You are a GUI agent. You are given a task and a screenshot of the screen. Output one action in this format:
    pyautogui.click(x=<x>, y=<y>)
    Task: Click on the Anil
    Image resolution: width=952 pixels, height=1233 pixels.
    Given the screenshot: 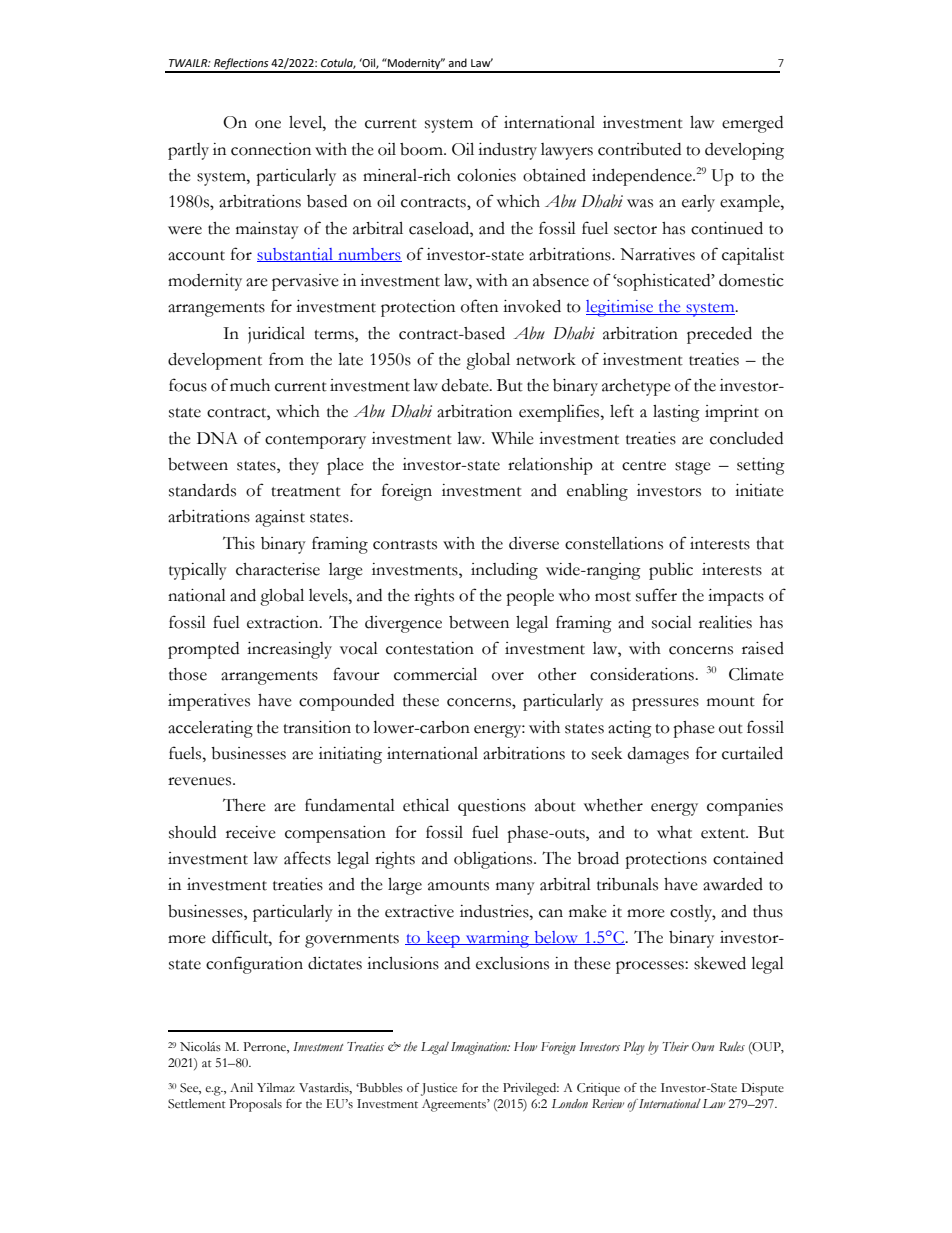 What is the action you would take?
    pyautogui.click(x=241, y=1087)
